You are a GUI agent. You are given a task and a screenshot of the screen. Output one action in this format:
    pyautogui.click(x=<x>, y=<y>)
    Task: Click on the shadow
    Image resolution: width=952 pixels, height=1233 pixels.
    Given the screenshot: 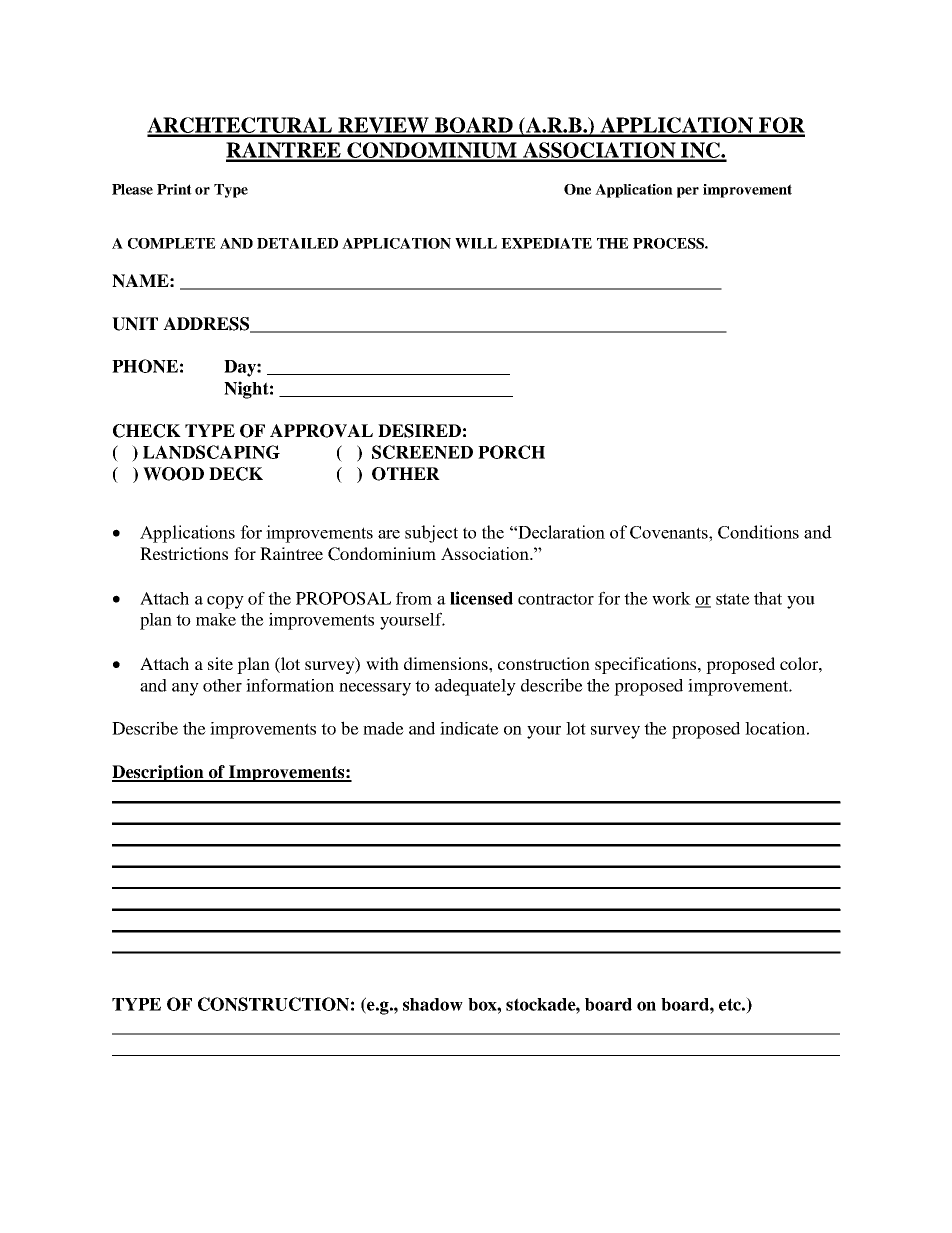 What is the action you would take?
    pyautogui.click(x=433, y=1004)
